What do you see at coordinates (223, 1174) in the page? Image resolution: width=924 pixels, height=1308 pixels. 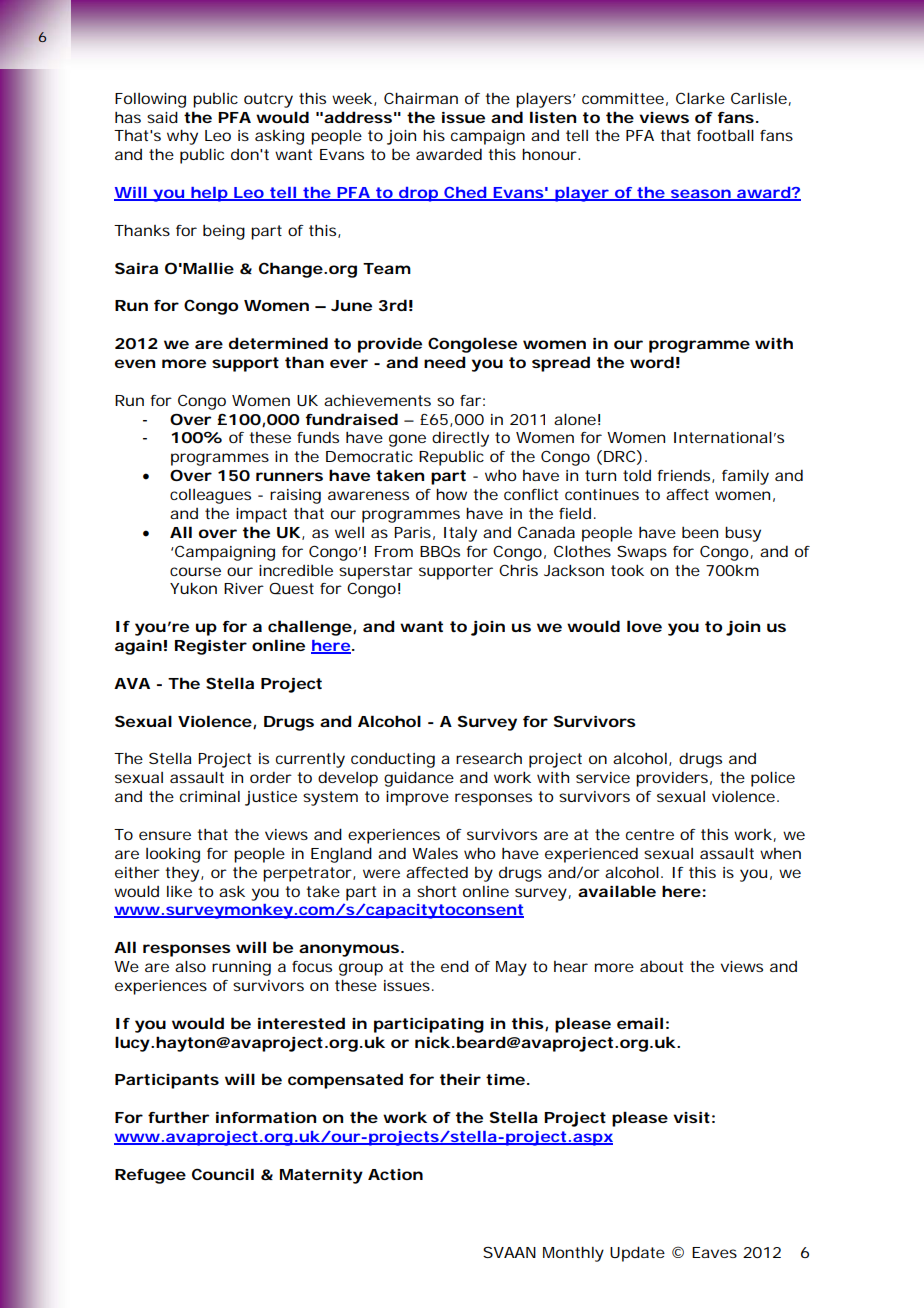 I see `Council` at bounding box center [223, 1174].
